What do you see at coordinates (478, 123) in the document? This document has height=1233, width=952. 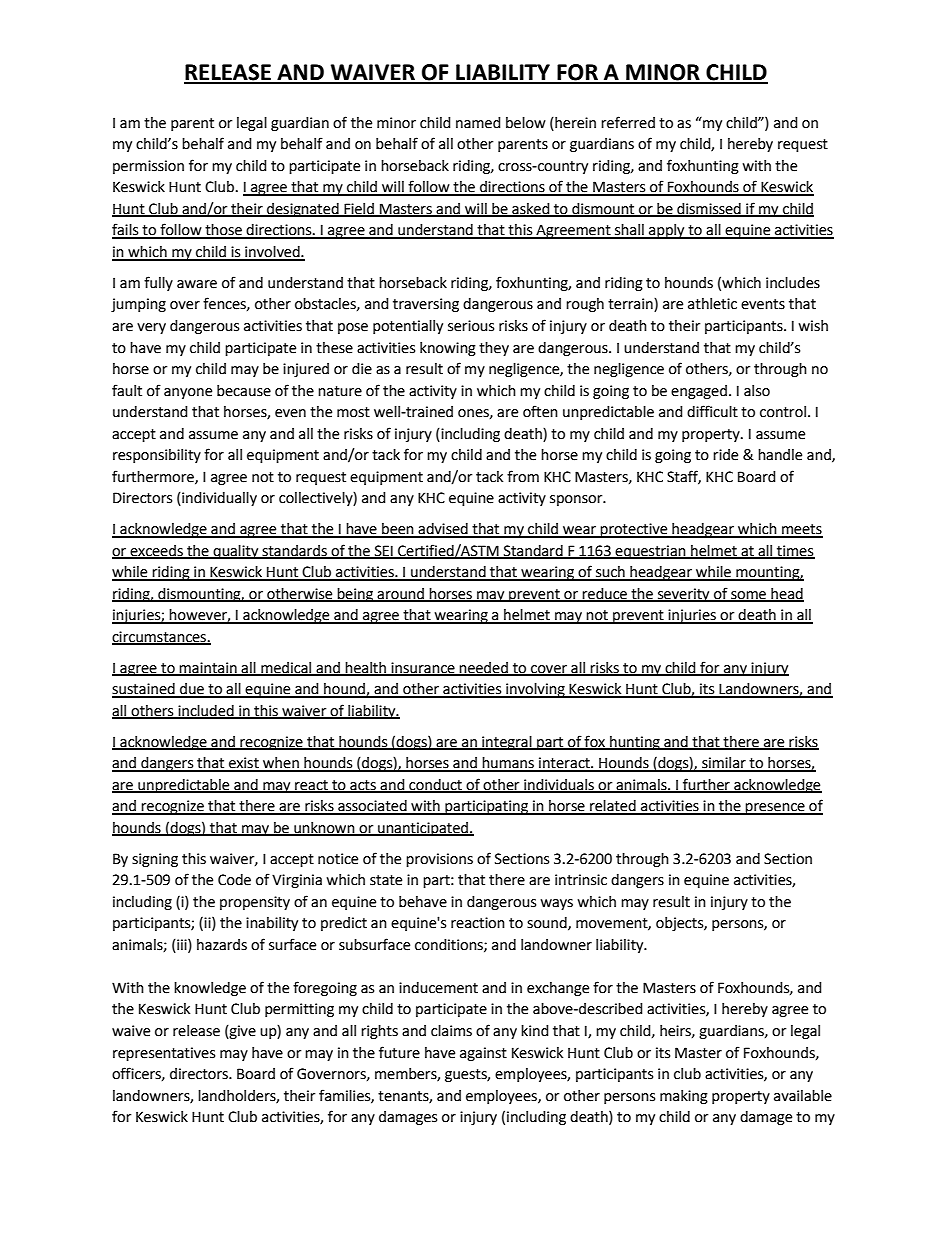 I see `named` at bounding box center [478, 123].
